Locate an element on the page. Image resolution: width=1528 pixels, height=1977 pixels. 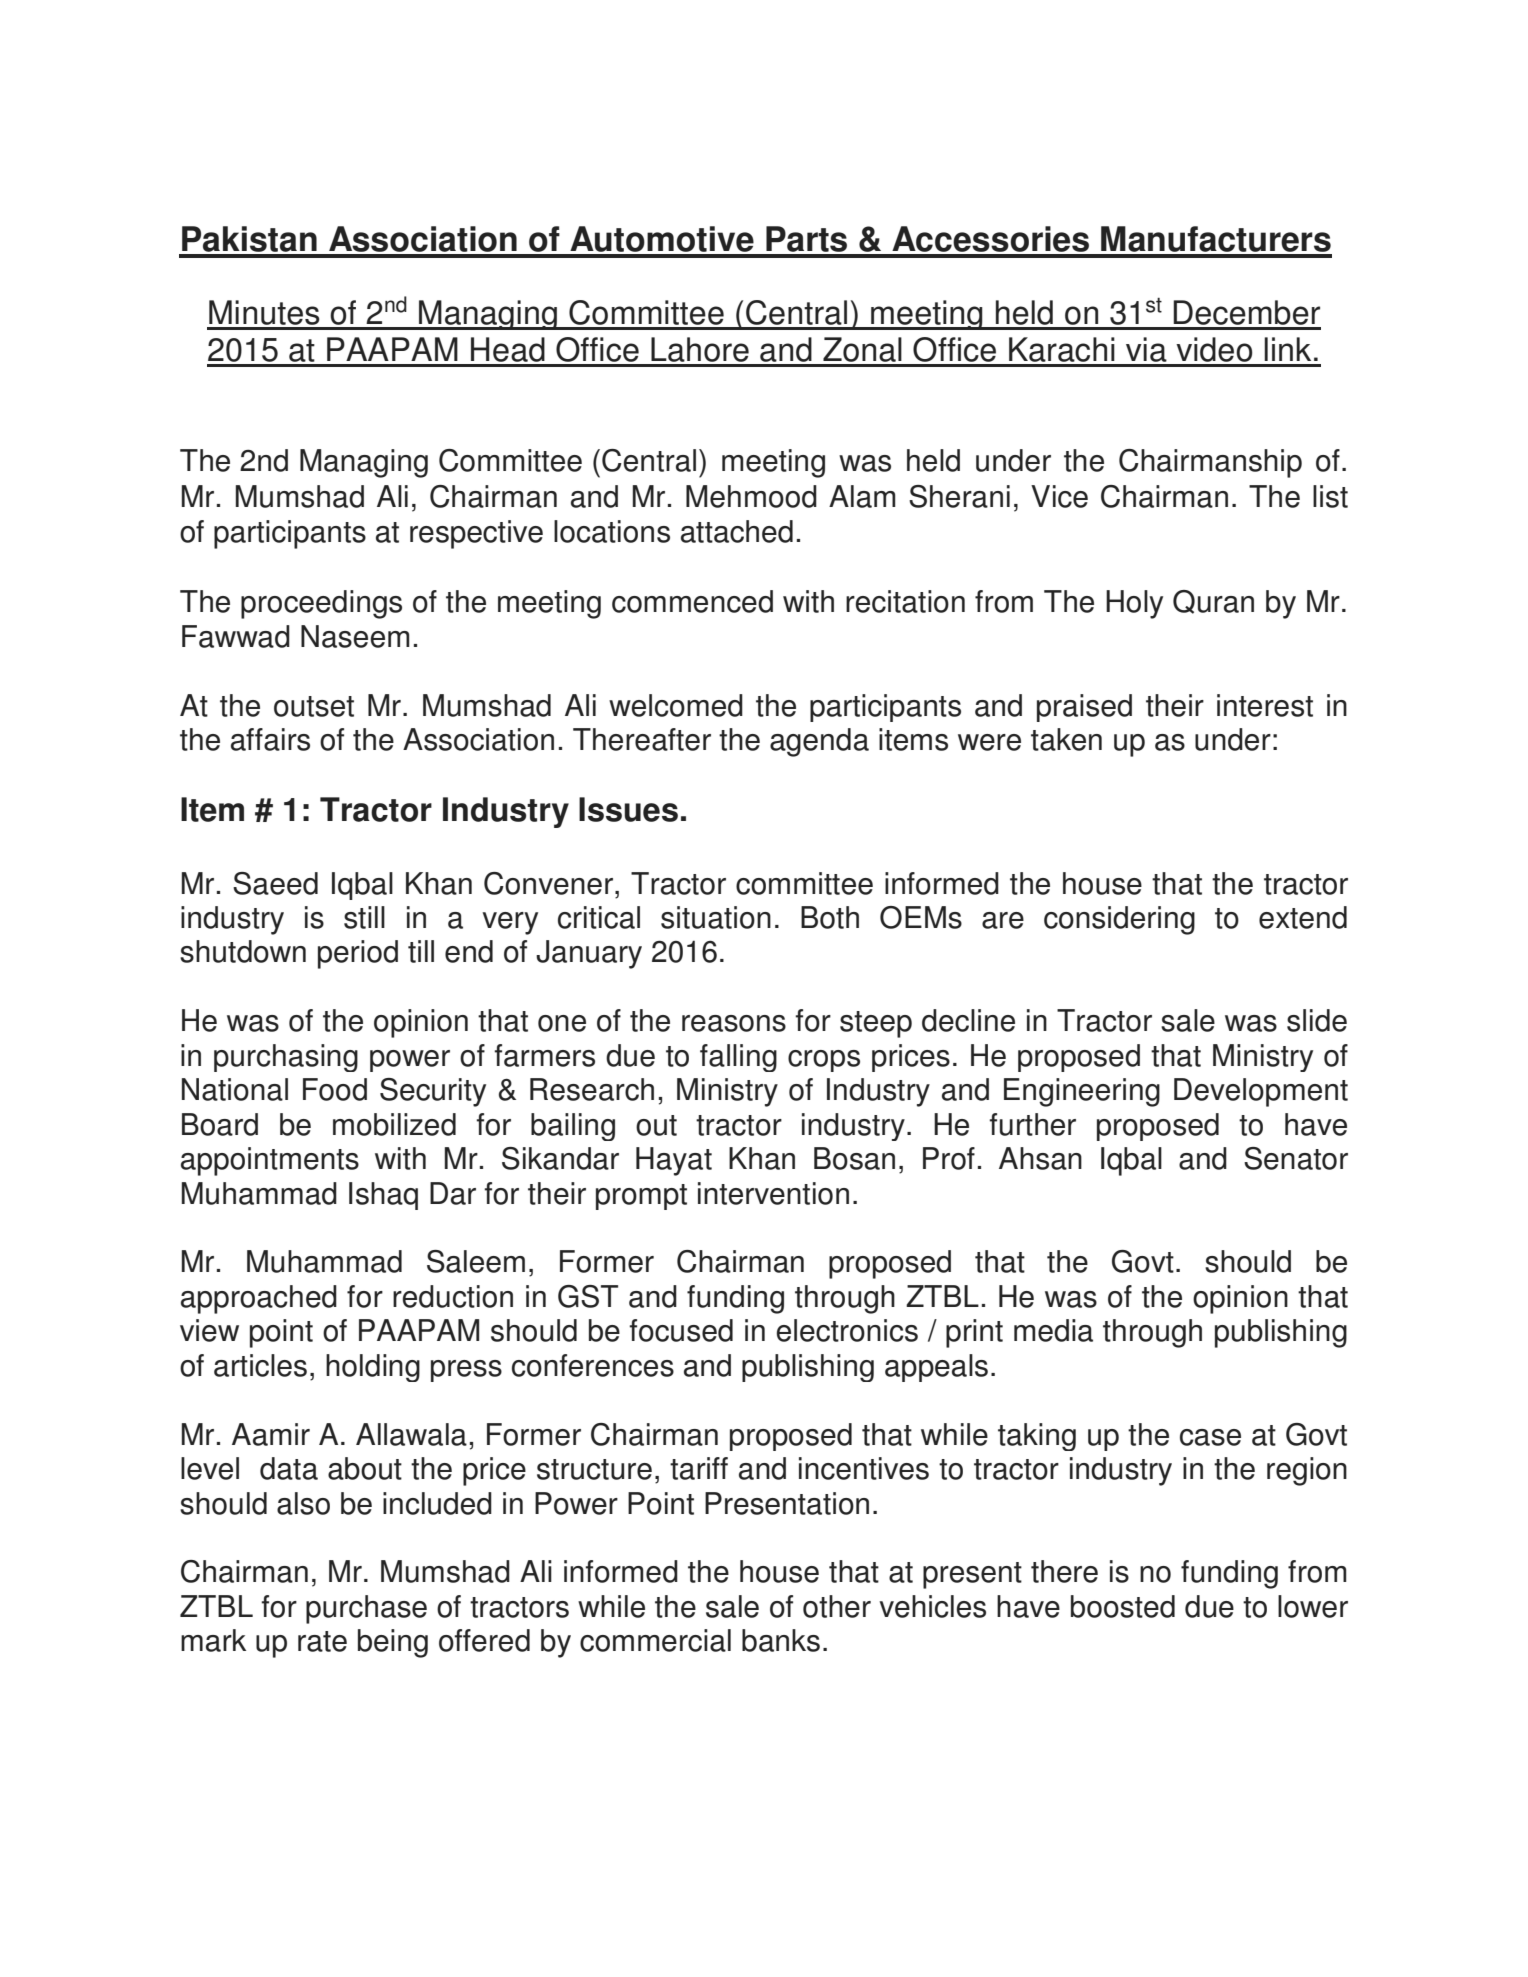
electronics is located at coordinates (847, 1330).
